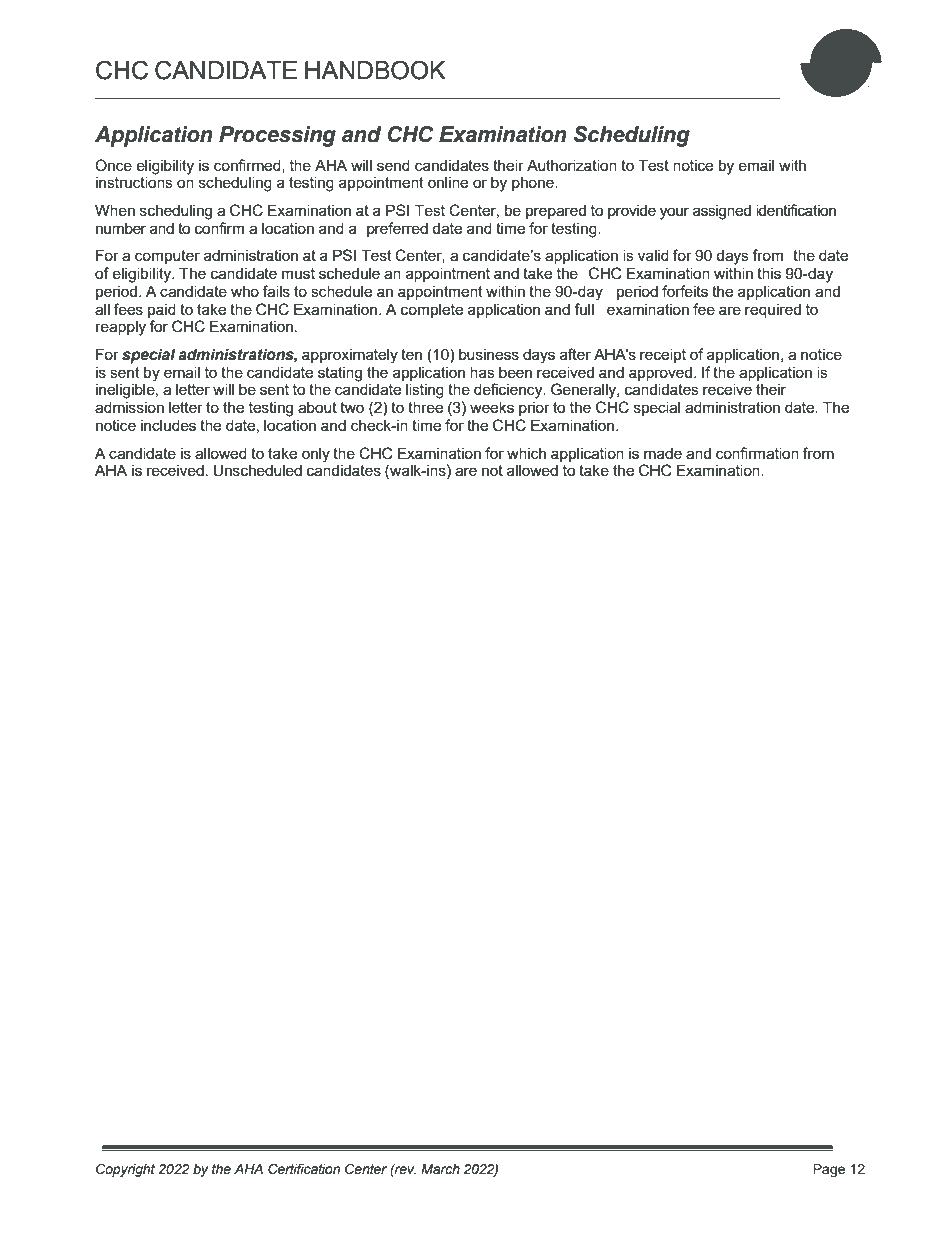  What do you see at coordinates (125, 1170) in the image?
I see `Copyright` at bounding box center [125, 1170].
